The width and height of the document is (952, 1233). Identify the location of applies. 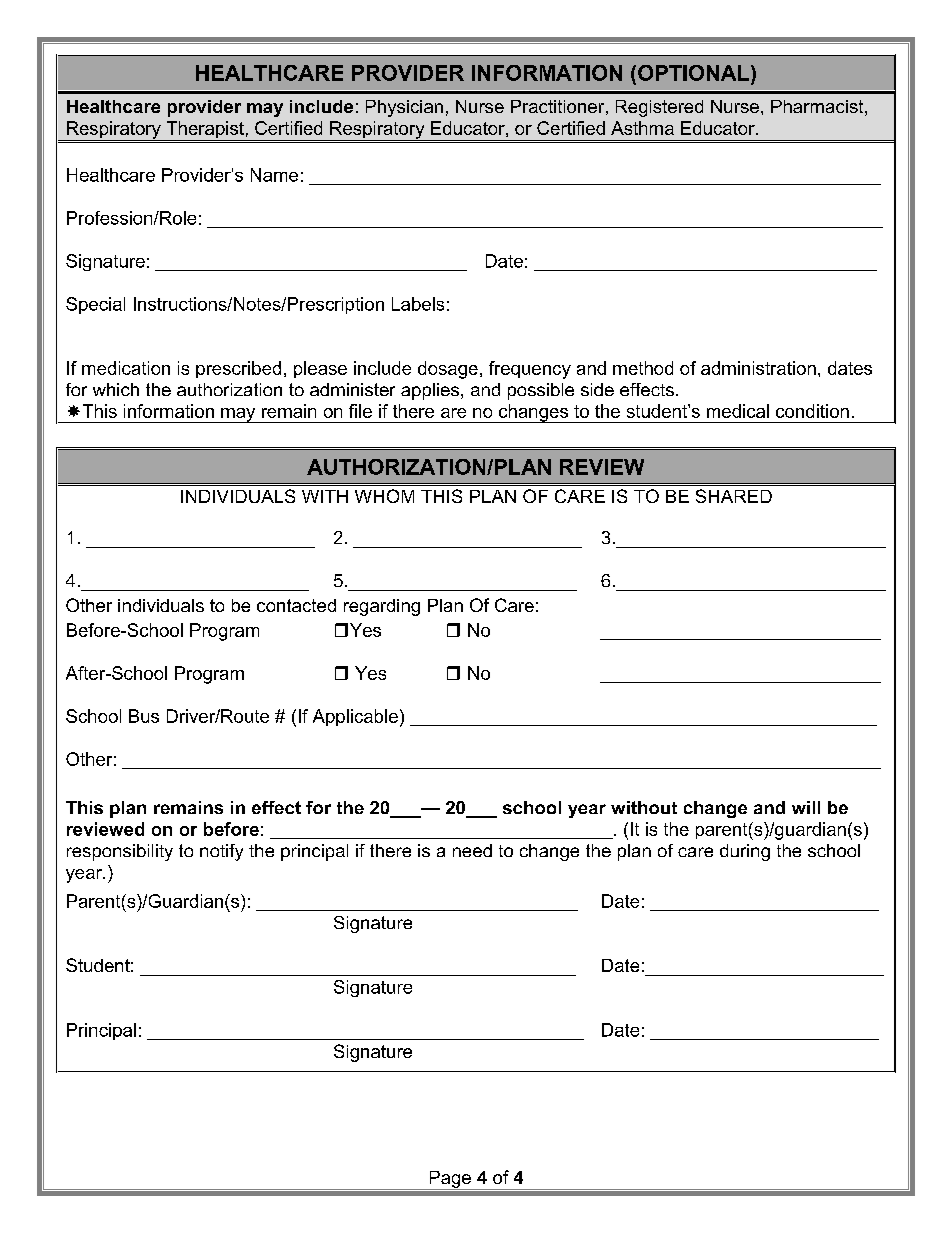
(431, 391).
